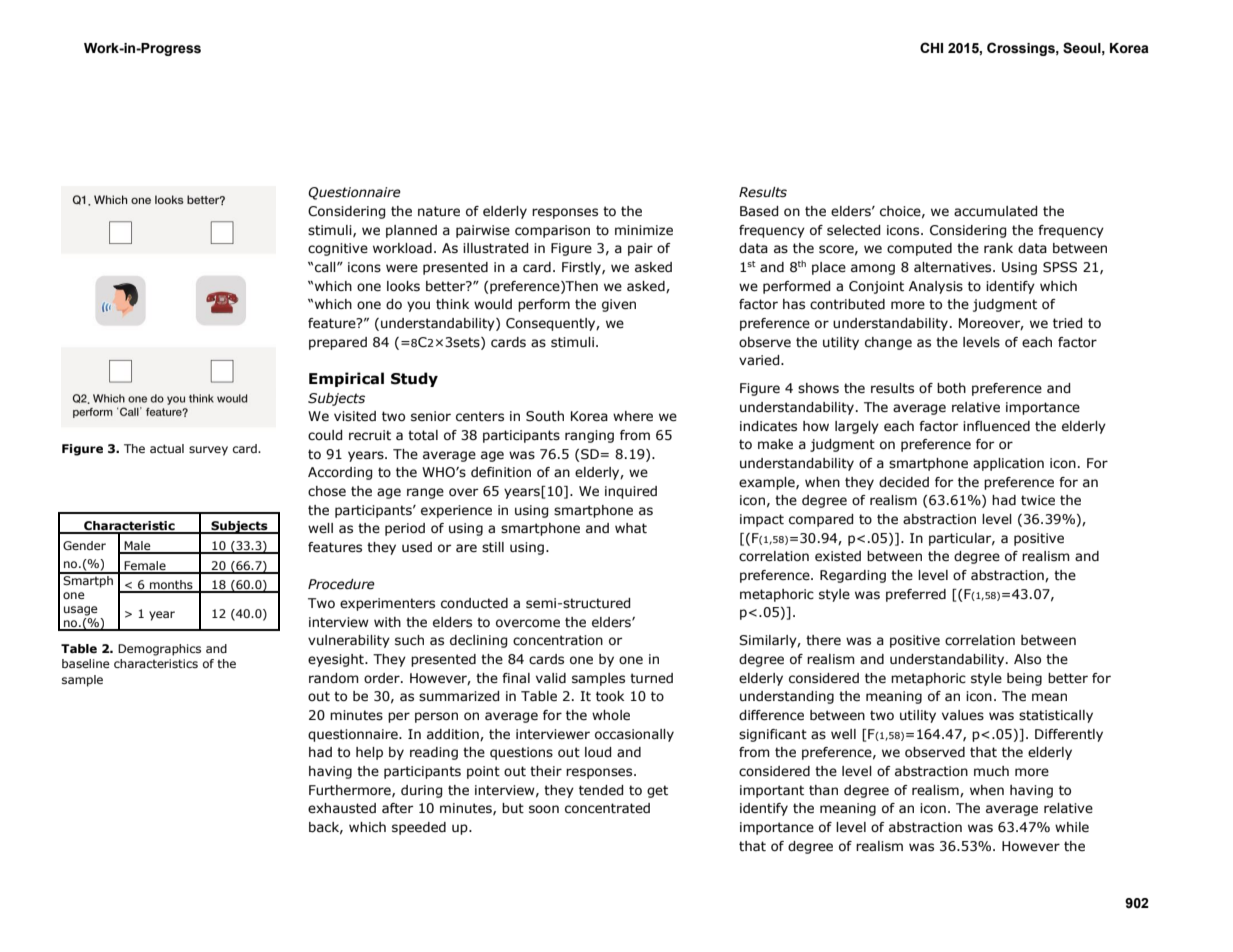 This document has height=952, width=1233. I want to click on comparison, so click(552, 231).
